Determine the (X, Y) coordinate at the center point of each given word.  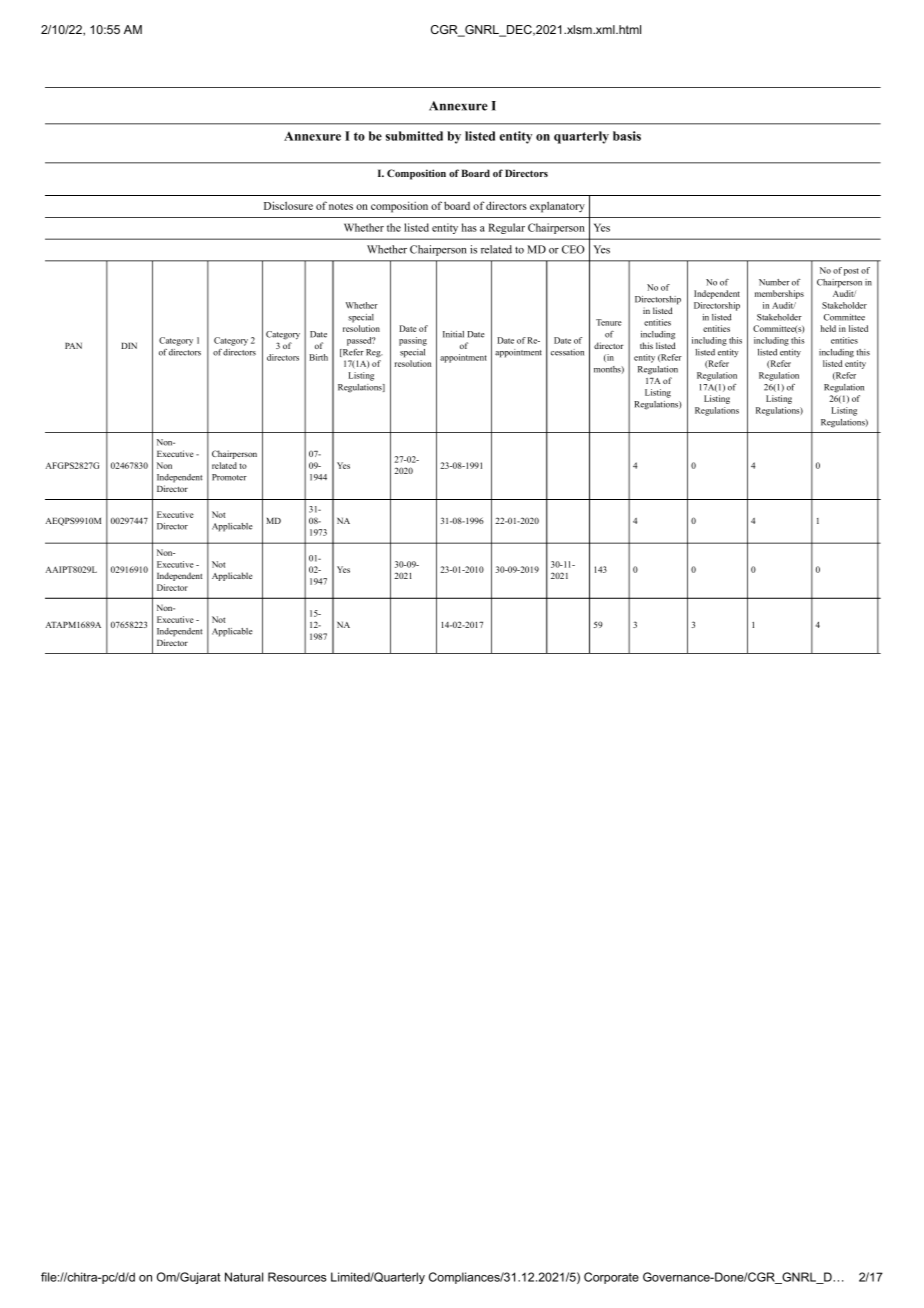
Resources (297, 1277)
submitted (414, 136)
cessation (567, 352)
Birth (318, 357)
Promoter (229, 477)
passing (413, 341)
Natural (244, 1277)
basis (627, 136)
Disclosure (288, 205)
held (828, 328)
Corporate (611, 1278)
